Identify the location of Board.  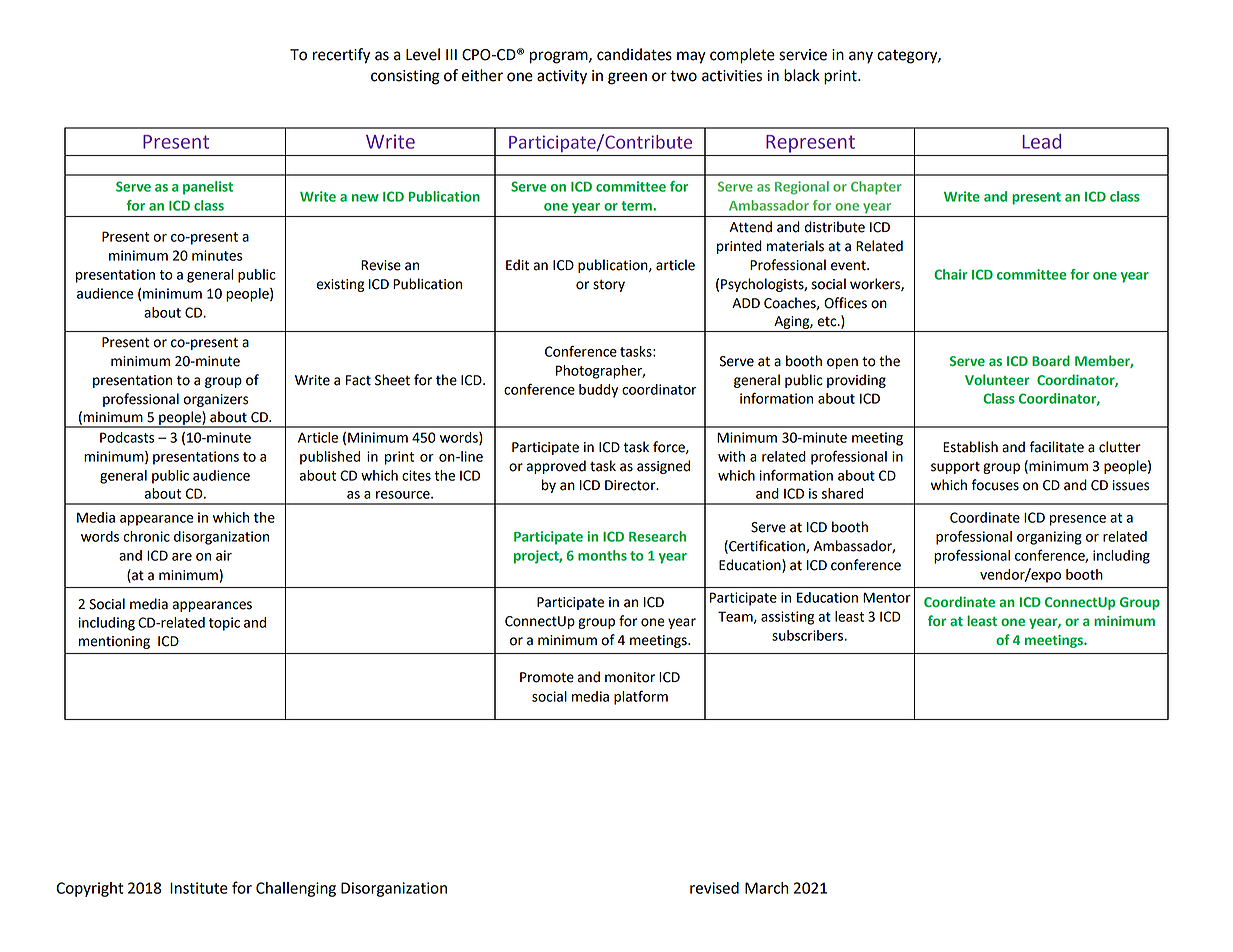
(1051, 360).
